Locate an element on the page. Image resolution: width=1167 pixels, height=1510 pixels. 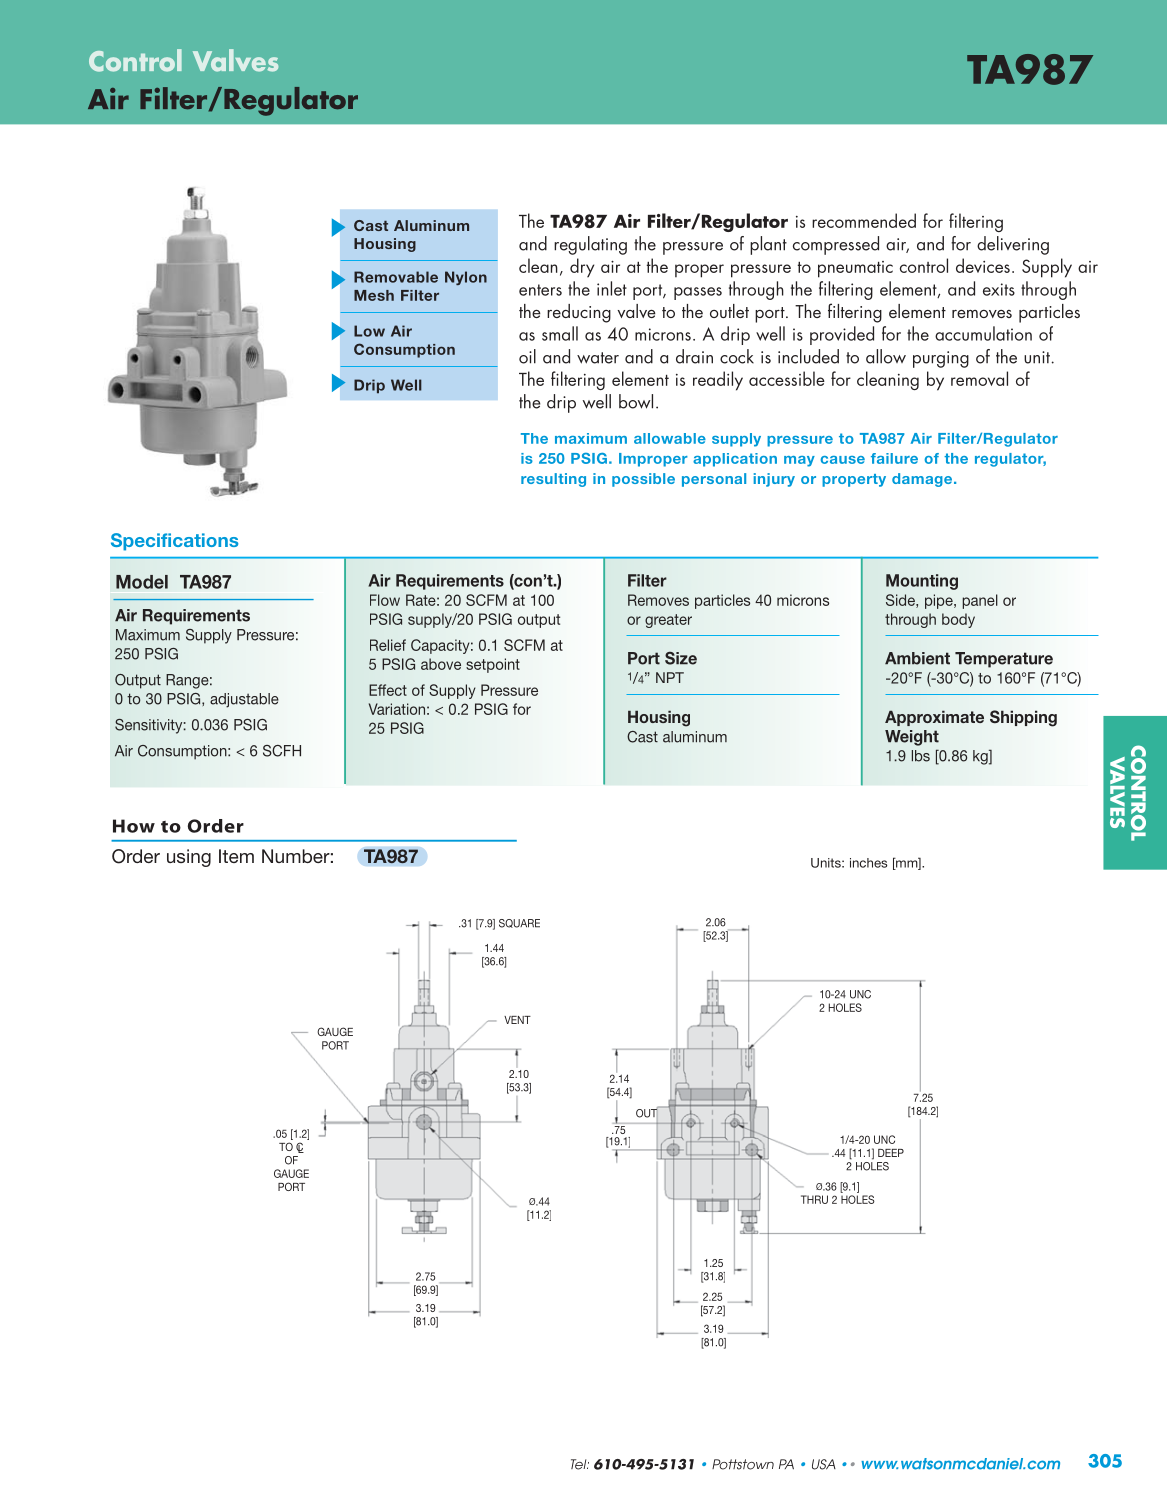
Ambient is located at coordinates (917, 658).
